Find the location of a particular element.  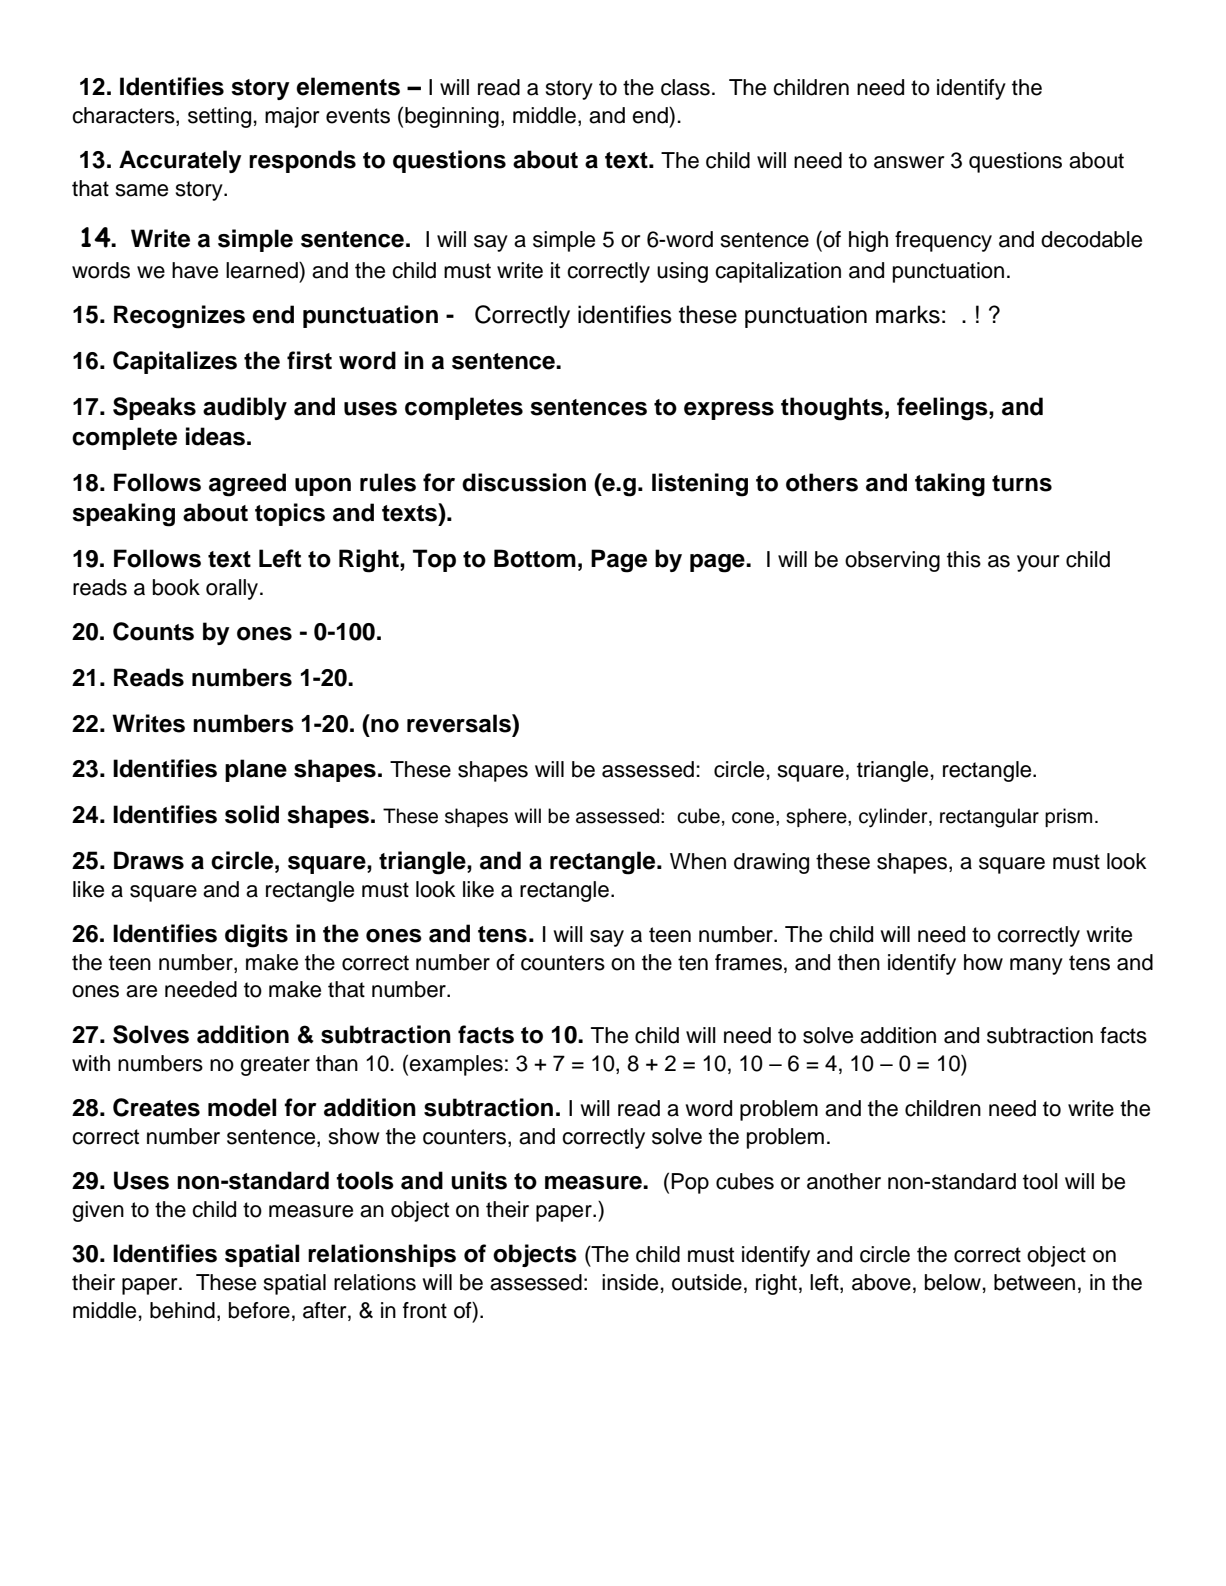

answer is located at coordinates (909, 162).
